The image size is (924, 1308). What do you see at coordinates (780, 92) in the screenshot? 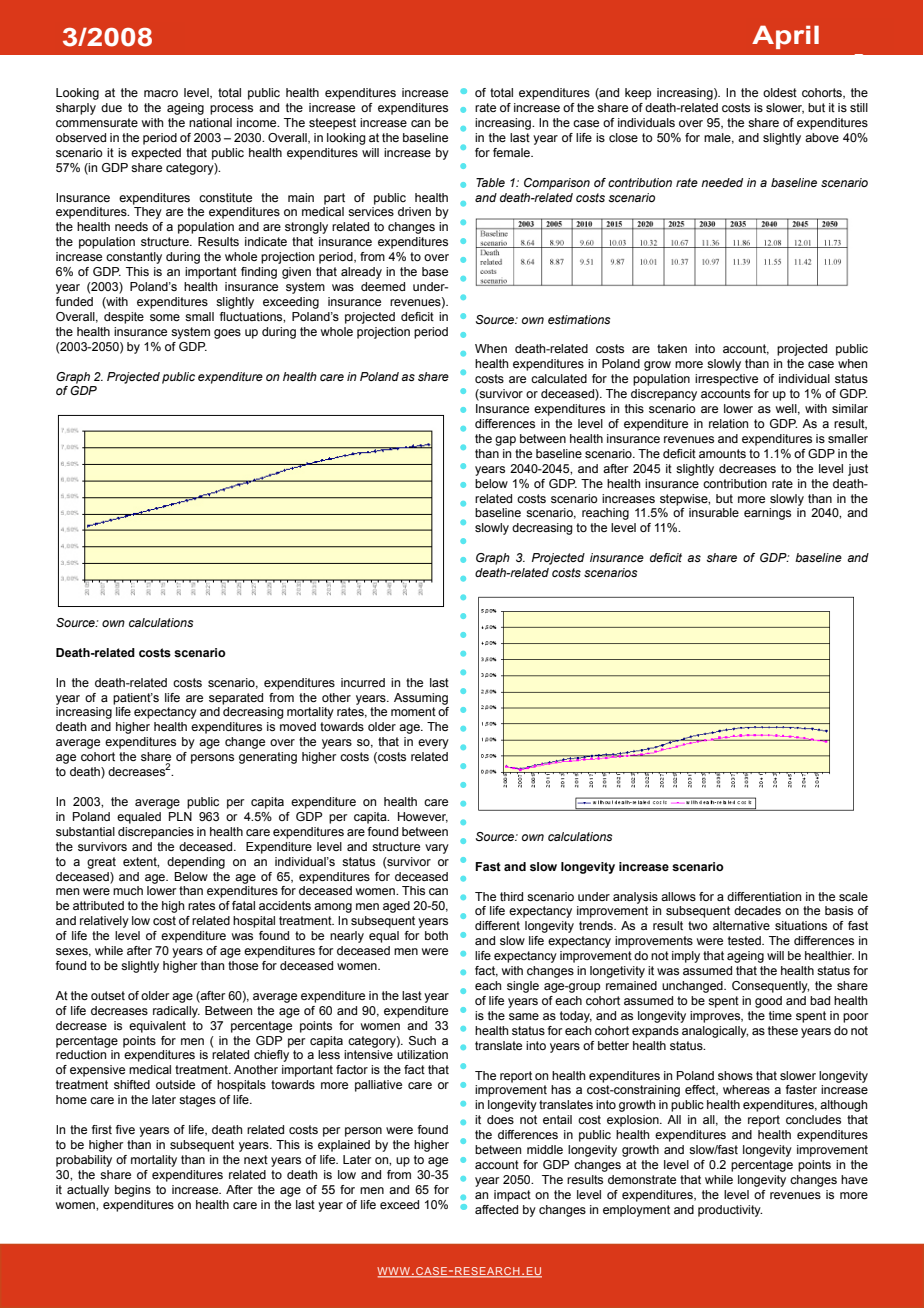
I see `oldest` at bounding box center [780, 92].
